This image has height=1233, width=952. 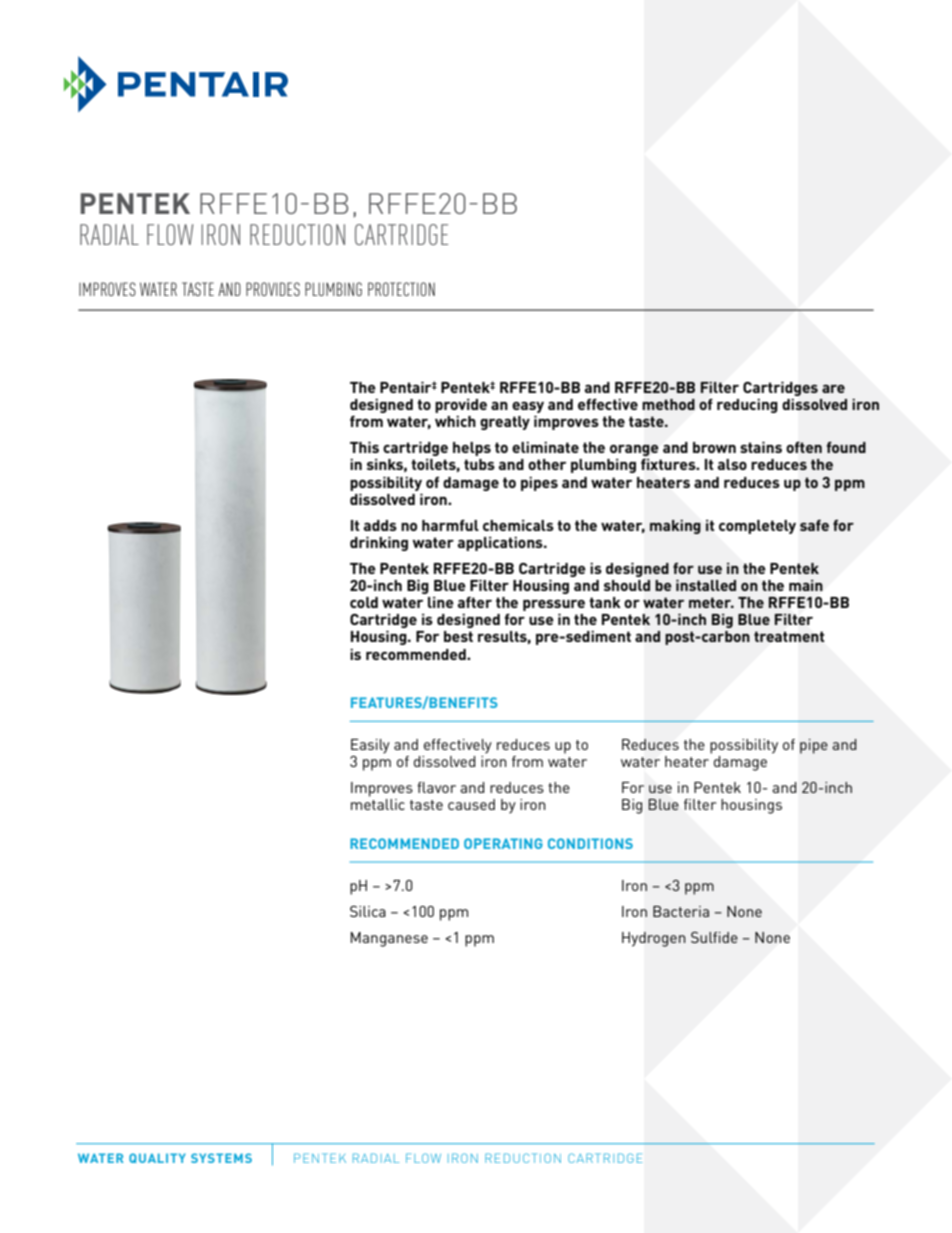 I want to click on treatment, so click(x=789, y=636).
